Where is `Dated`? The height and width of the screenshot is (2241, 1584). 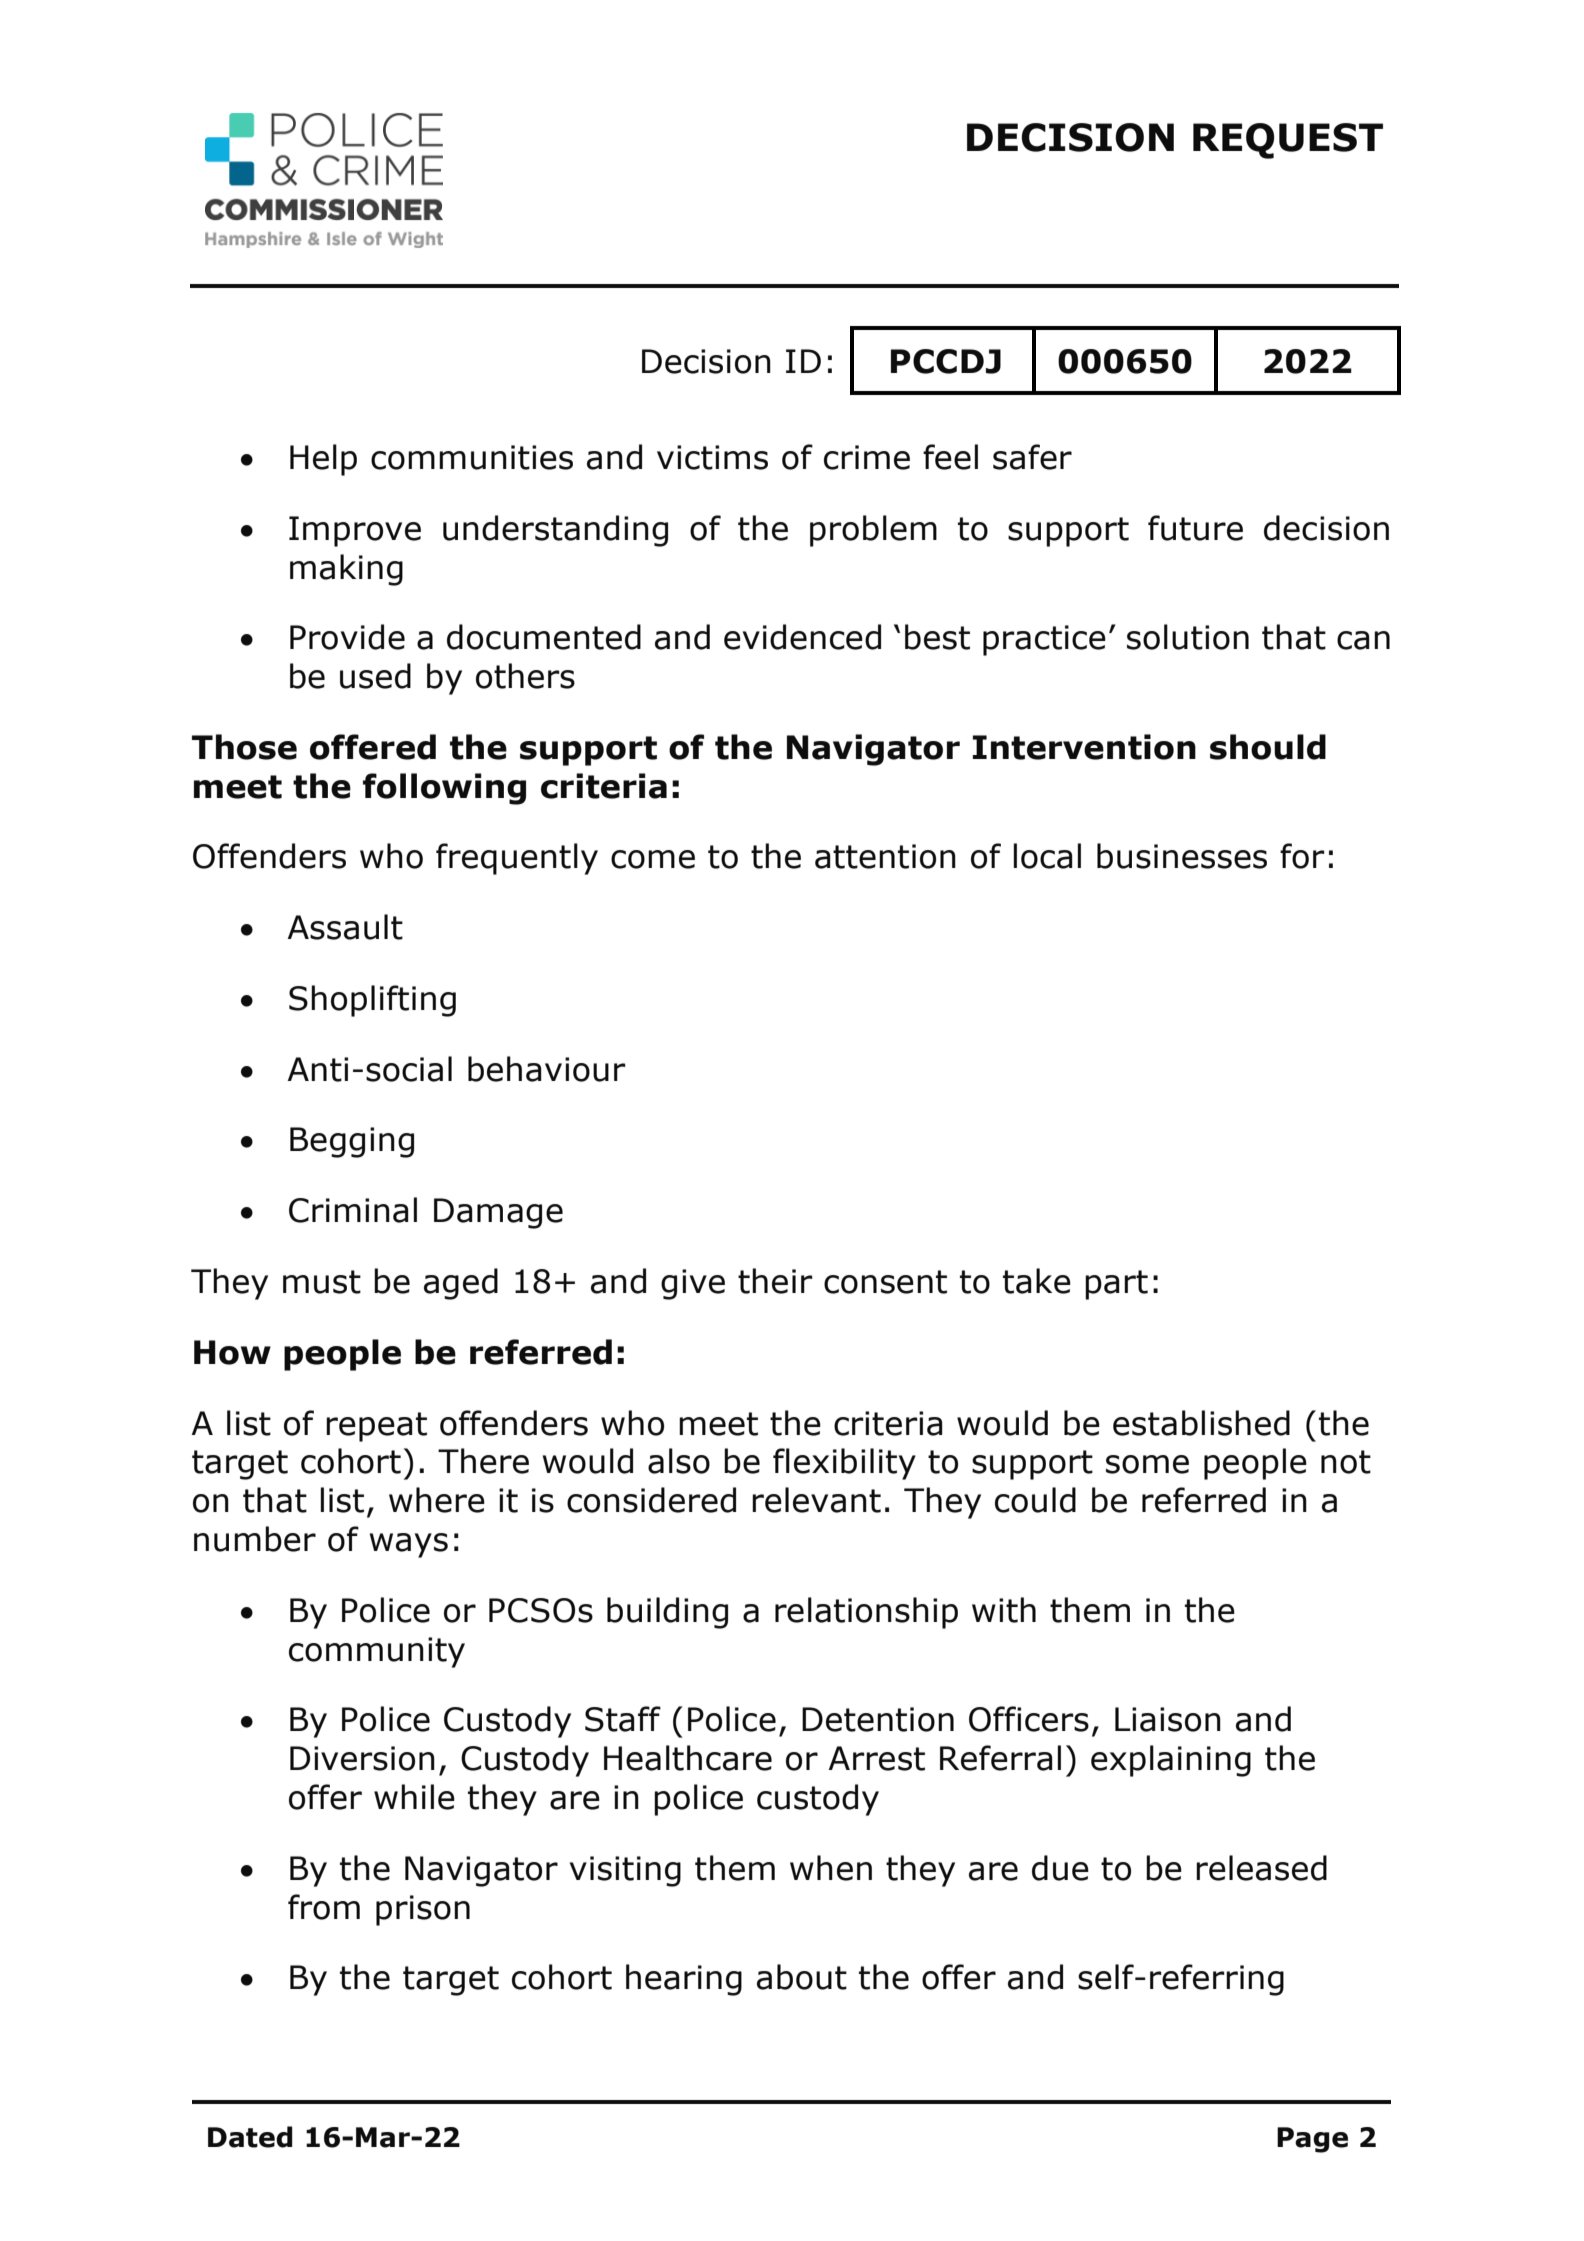 Dated is located at coordinates (250, 2137).
